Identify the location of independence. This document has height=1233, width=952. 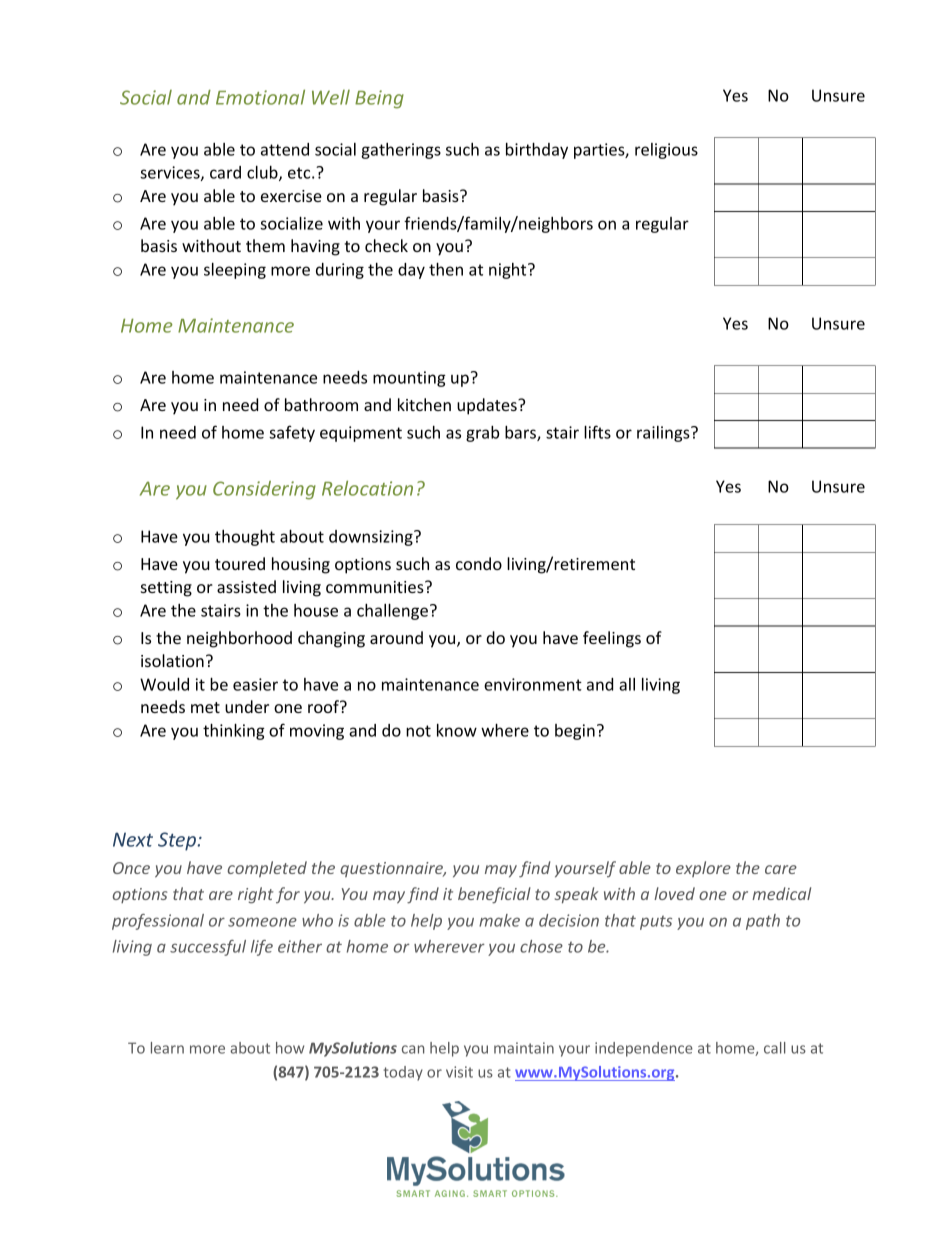
(644, 1049).
